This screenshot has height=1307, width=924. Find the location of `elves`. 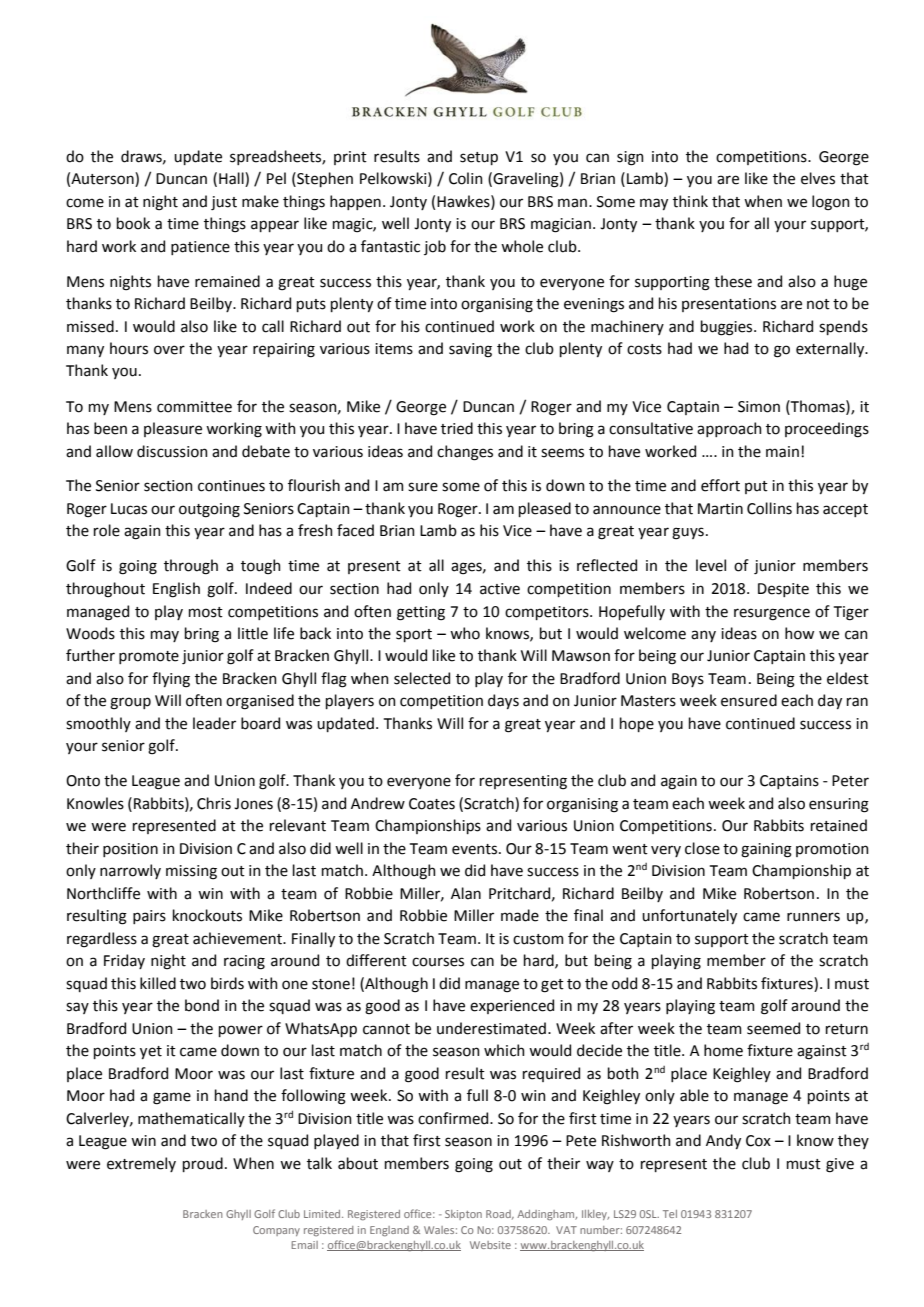

elves is located at coordinates (818, 178).
